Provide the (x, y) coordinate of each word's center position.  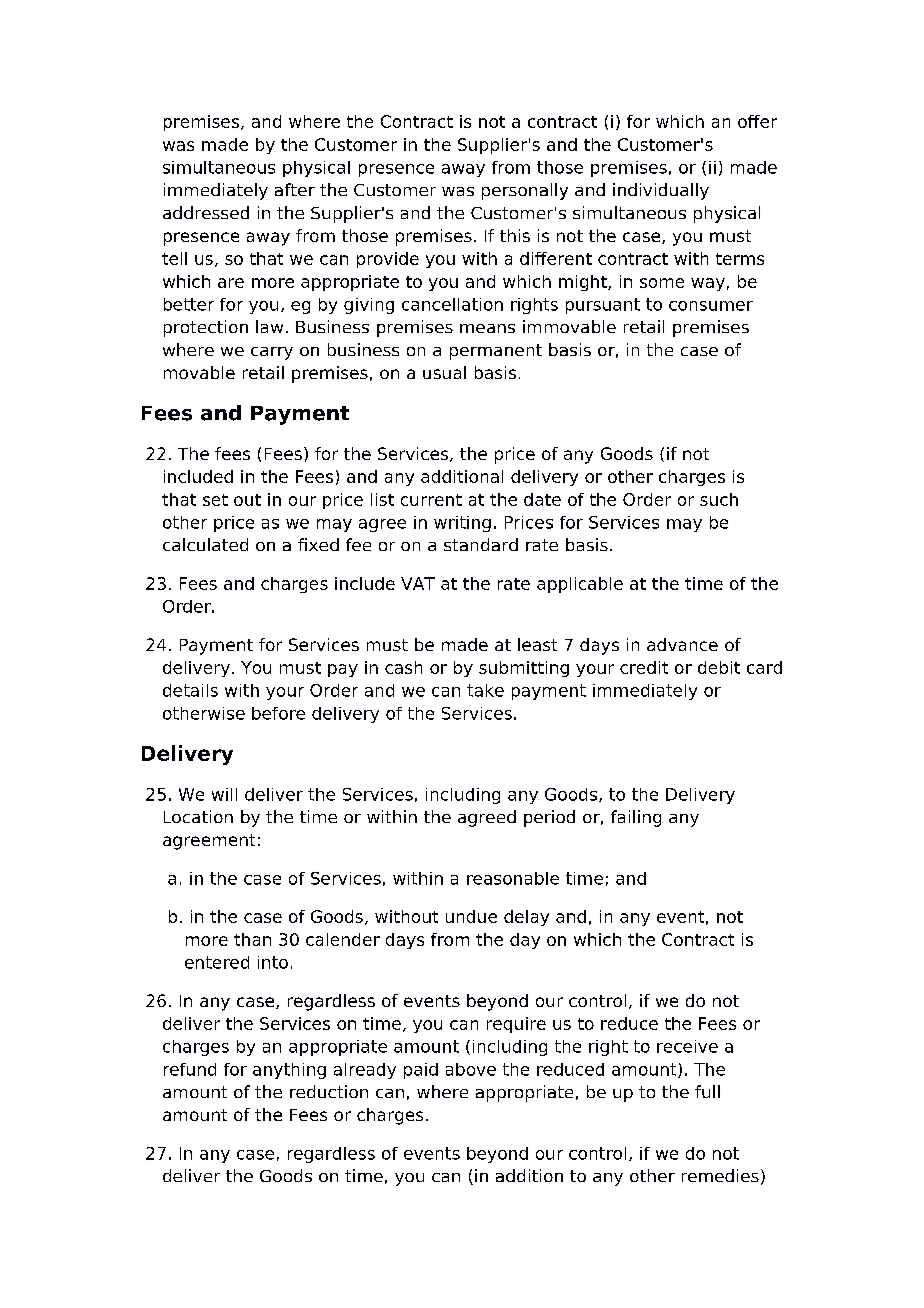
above (471, 1069)
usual (444, 372)
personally (525, 191)
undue (471, 916)
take (485, 690)
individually (661, 191)
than (252, 939)
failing (636, 818)
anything (289, 1071)
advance (682, 644)
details (190, 690)
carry (272, 353)
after (295, 189)
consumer (711, 306)
